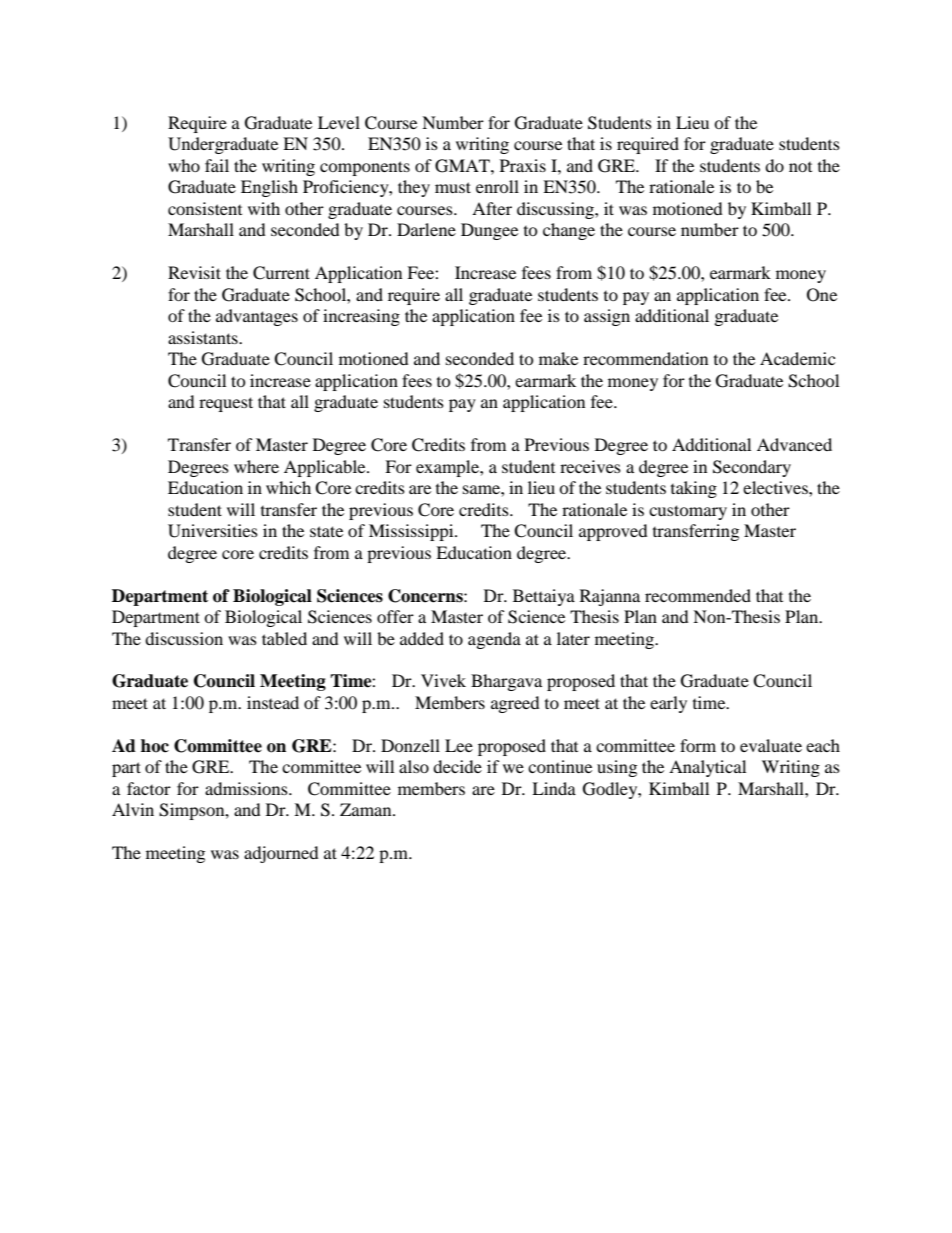 The height and width of the screenshot is (1233, 952). What do you see at coordinates (217, 165) in the screenshot?
I see `fail` at bounding box center [217, 165].
